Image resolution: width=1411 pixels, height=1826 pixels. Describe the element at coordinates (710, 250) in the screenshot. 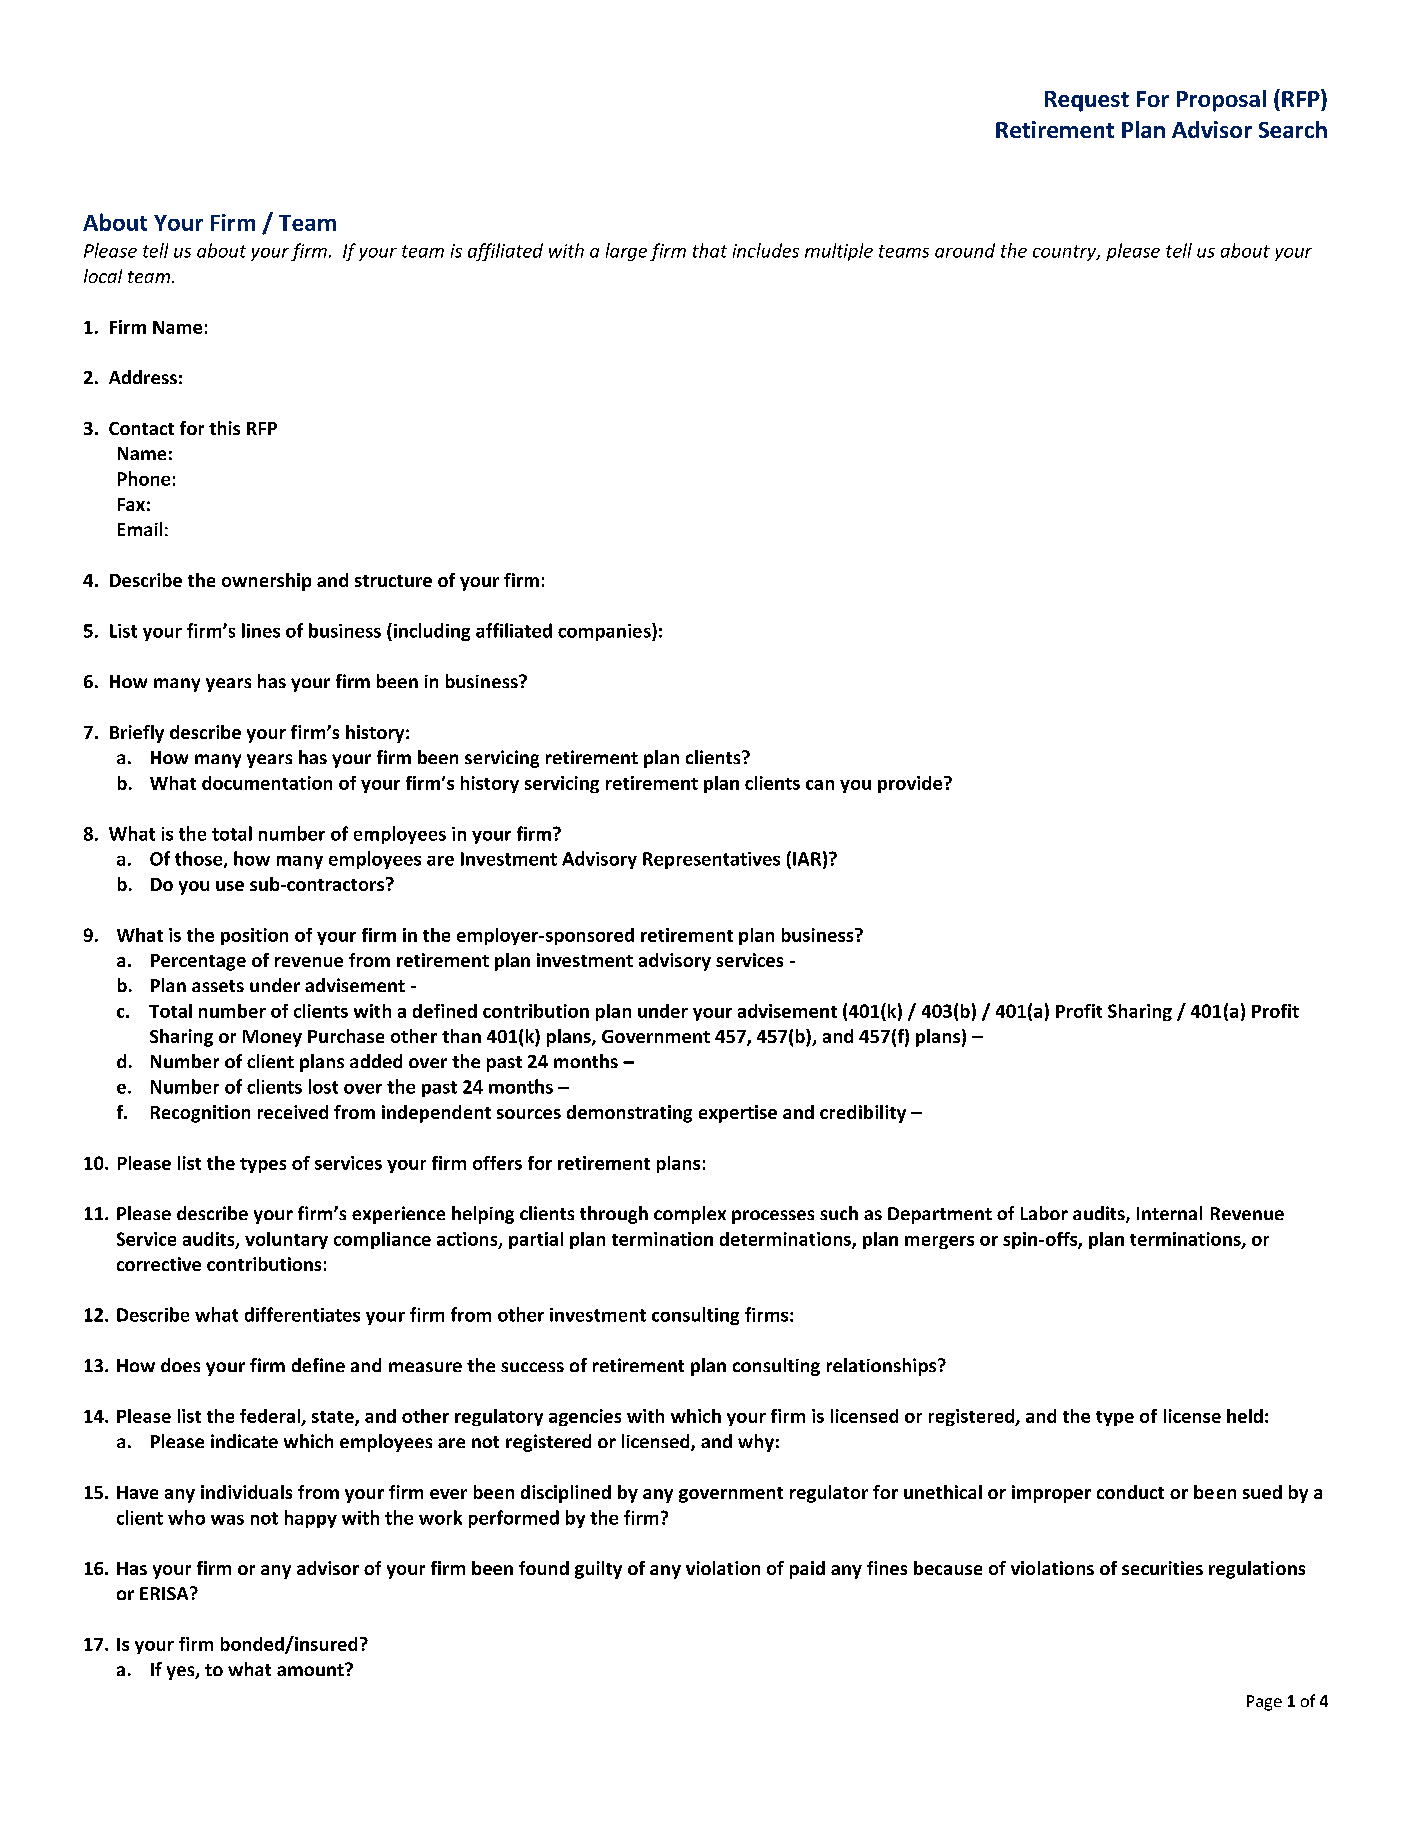

I see `that` at that location.
